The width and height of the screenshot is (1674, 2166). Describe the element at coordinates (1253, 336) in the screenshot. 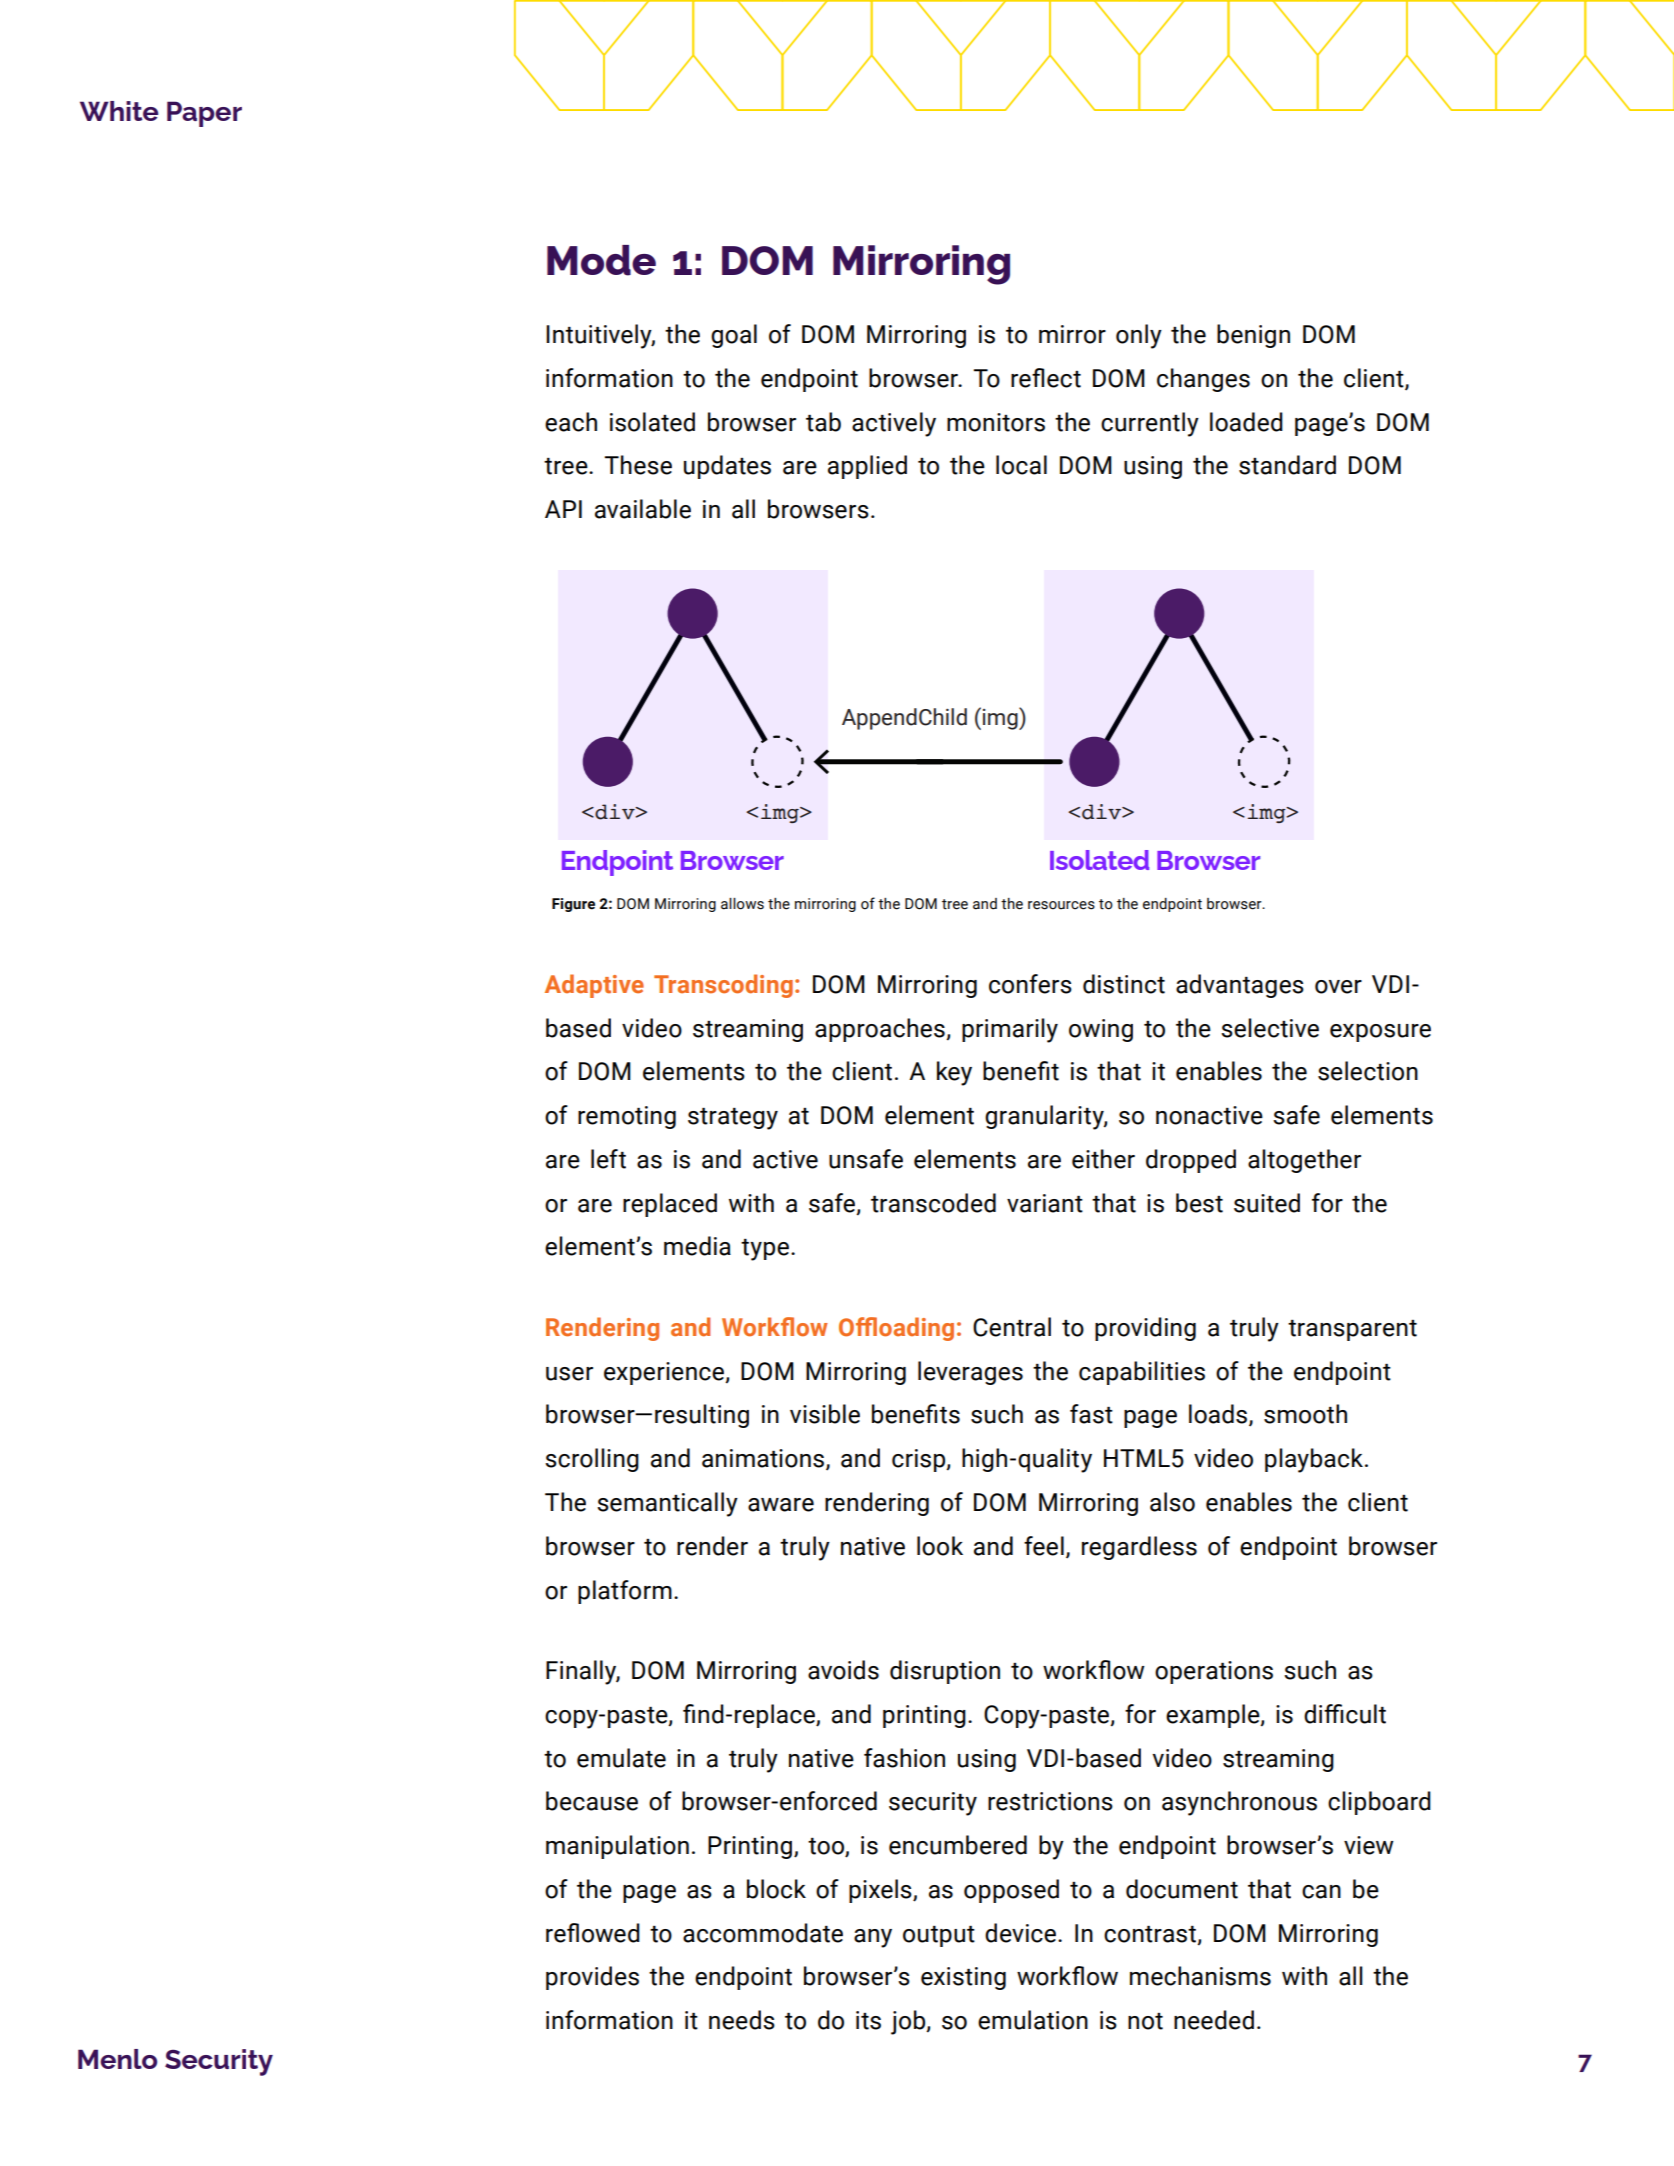

I see `benign` at that location.
